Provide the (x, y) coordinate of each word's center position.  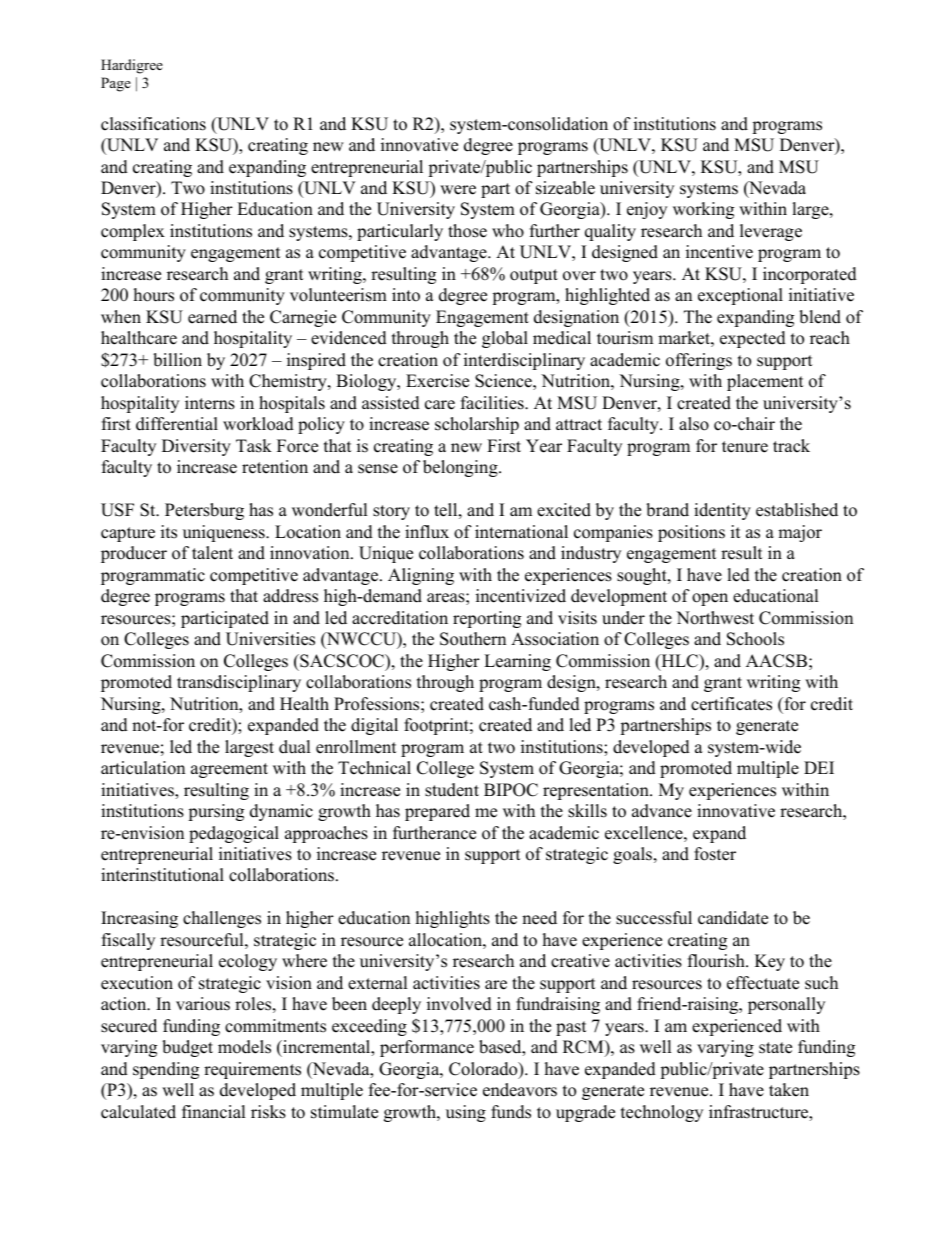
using (466, 1113)
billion (177, 360)
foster (715, 854)
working (703, 210)
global (505, 339)
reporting (487, 619)
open (710, 599)
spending (166, 1070)
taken (789, 1090)
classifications (153, 124)
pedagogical (234, 834)
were (458, 190)
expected (753, 339)
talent (212, 553)
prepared (437, 812)
